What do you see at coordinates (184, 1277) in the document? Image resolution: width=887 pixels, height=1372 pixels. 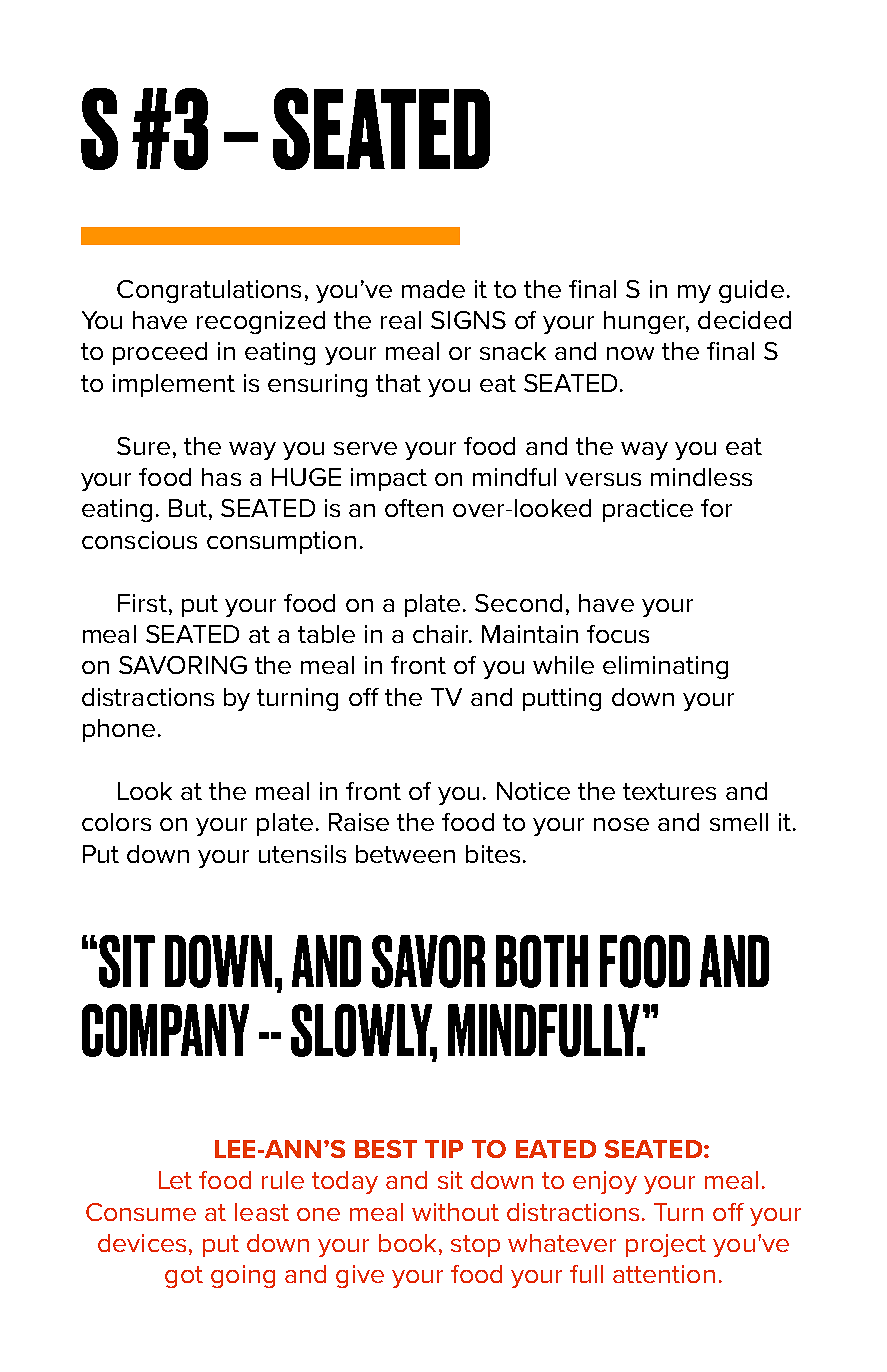 I see `got` at bounding box center [184, 1277].
